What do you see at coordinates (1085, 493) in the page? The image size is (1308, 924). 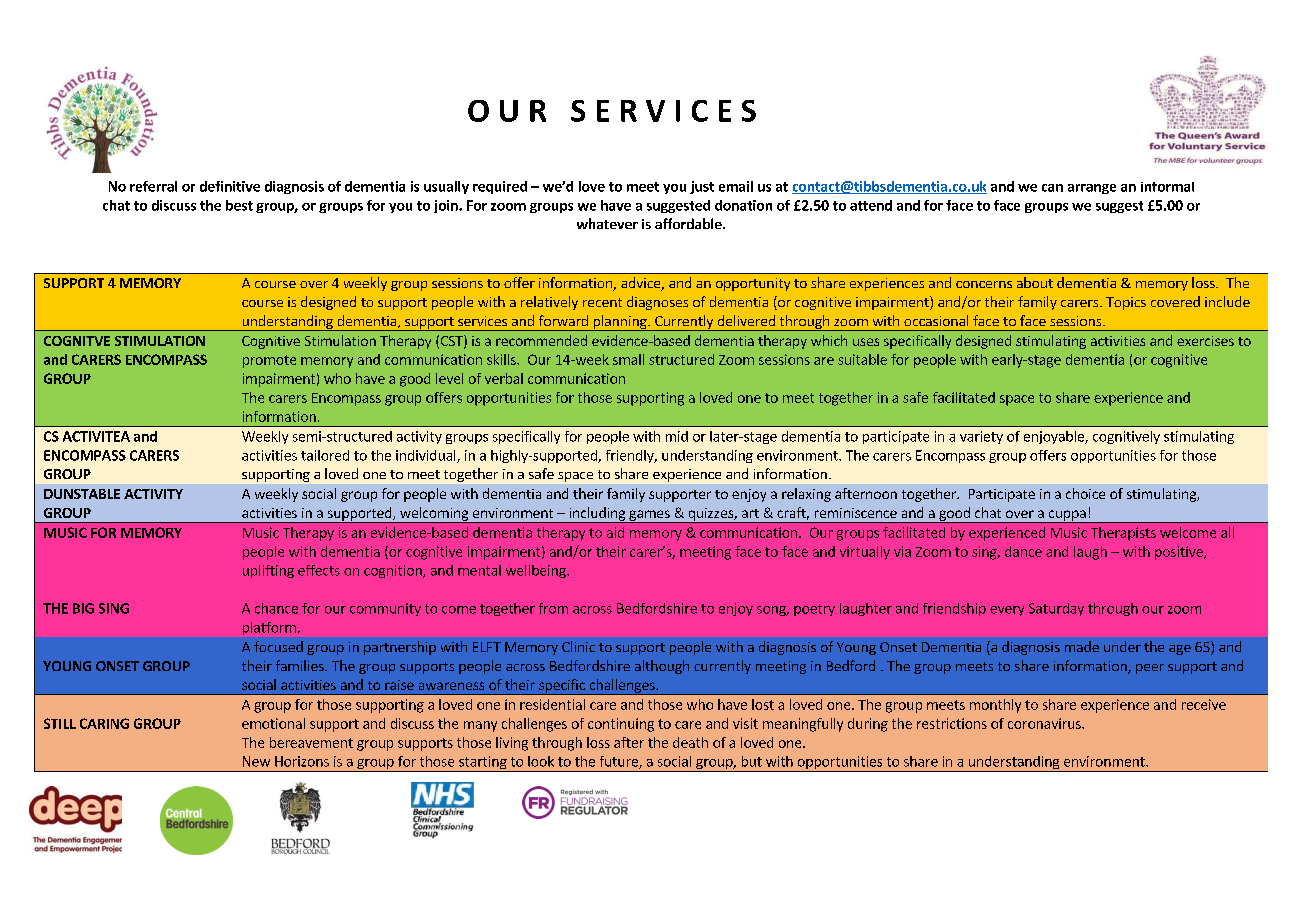 I see `choice` at bounding box center [1085, 493].
